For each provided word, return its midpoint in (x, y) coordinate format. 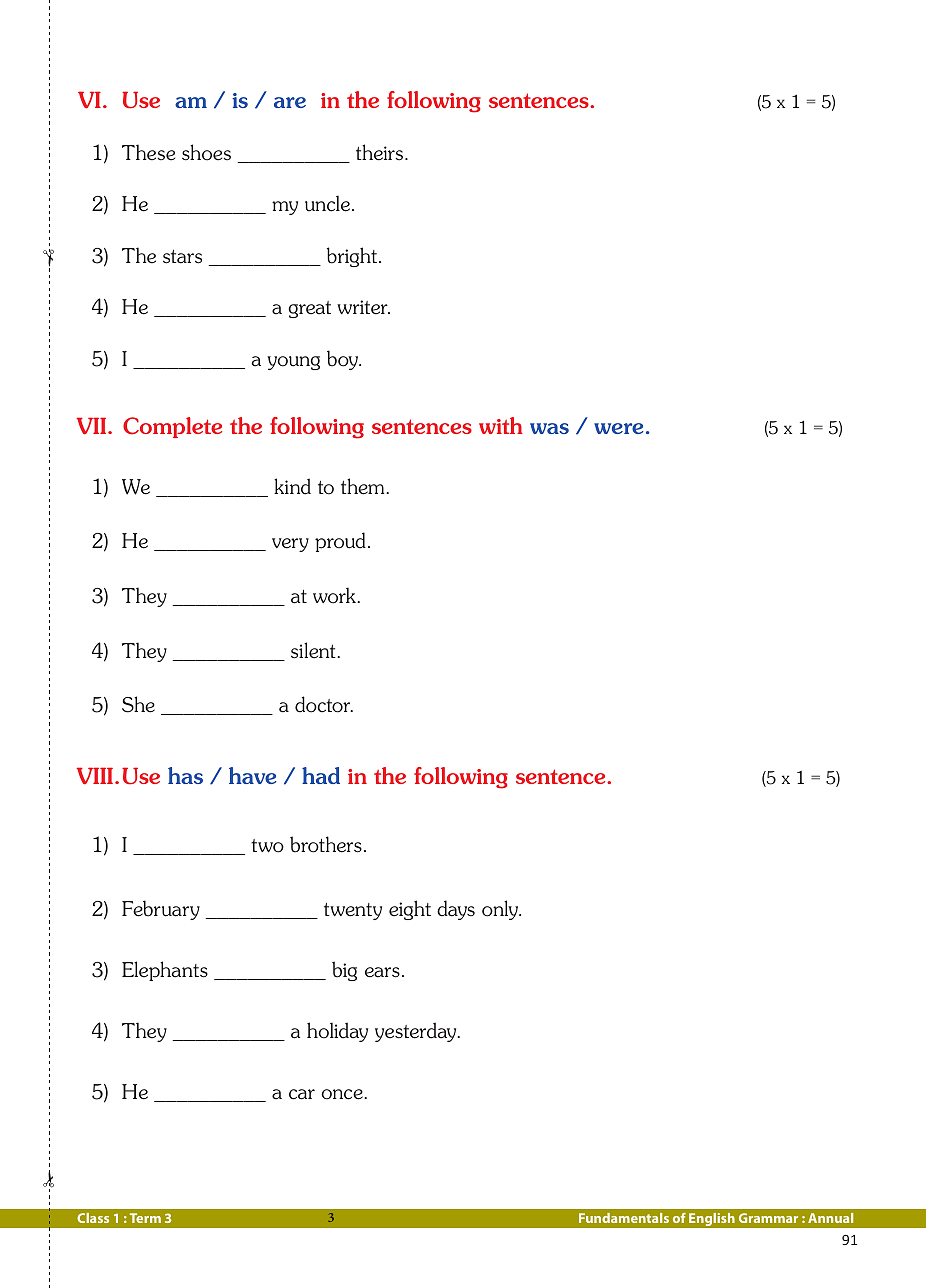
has (185, 775)
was (549, 428)
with (501, 425)
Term (145, 1218)
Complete (172, 427)
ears (382, 972)
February (161, 910)
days (456, 910)
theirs (381, 152)
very (290, 545)
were (618, 428)
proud (340, 542)
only (501, 910)
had (321, 775)
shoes (206, 152)
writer (363, 307)
